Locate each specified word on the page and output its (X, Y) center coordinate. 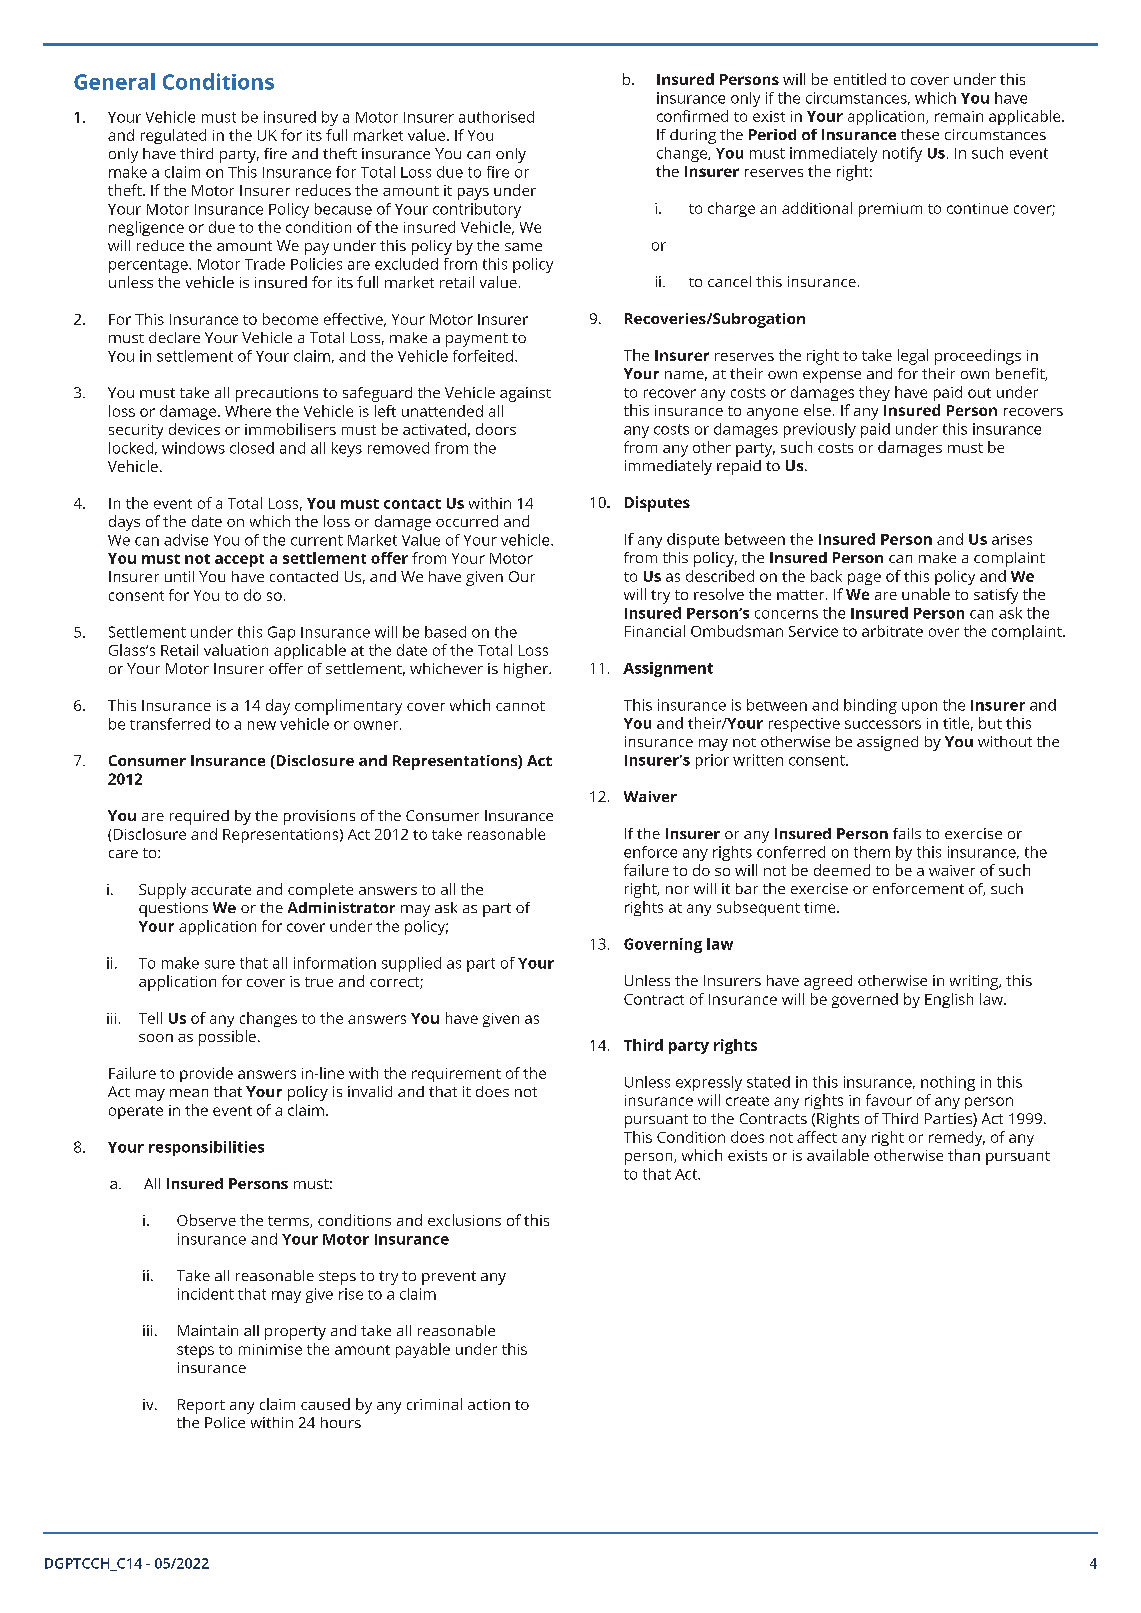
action (489, 1404)
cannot (520, 706)
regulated (173, 136)
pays (473, 194)
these (920, 134)
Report (201, 1406)
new (262, 725)
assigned (887, 743)
